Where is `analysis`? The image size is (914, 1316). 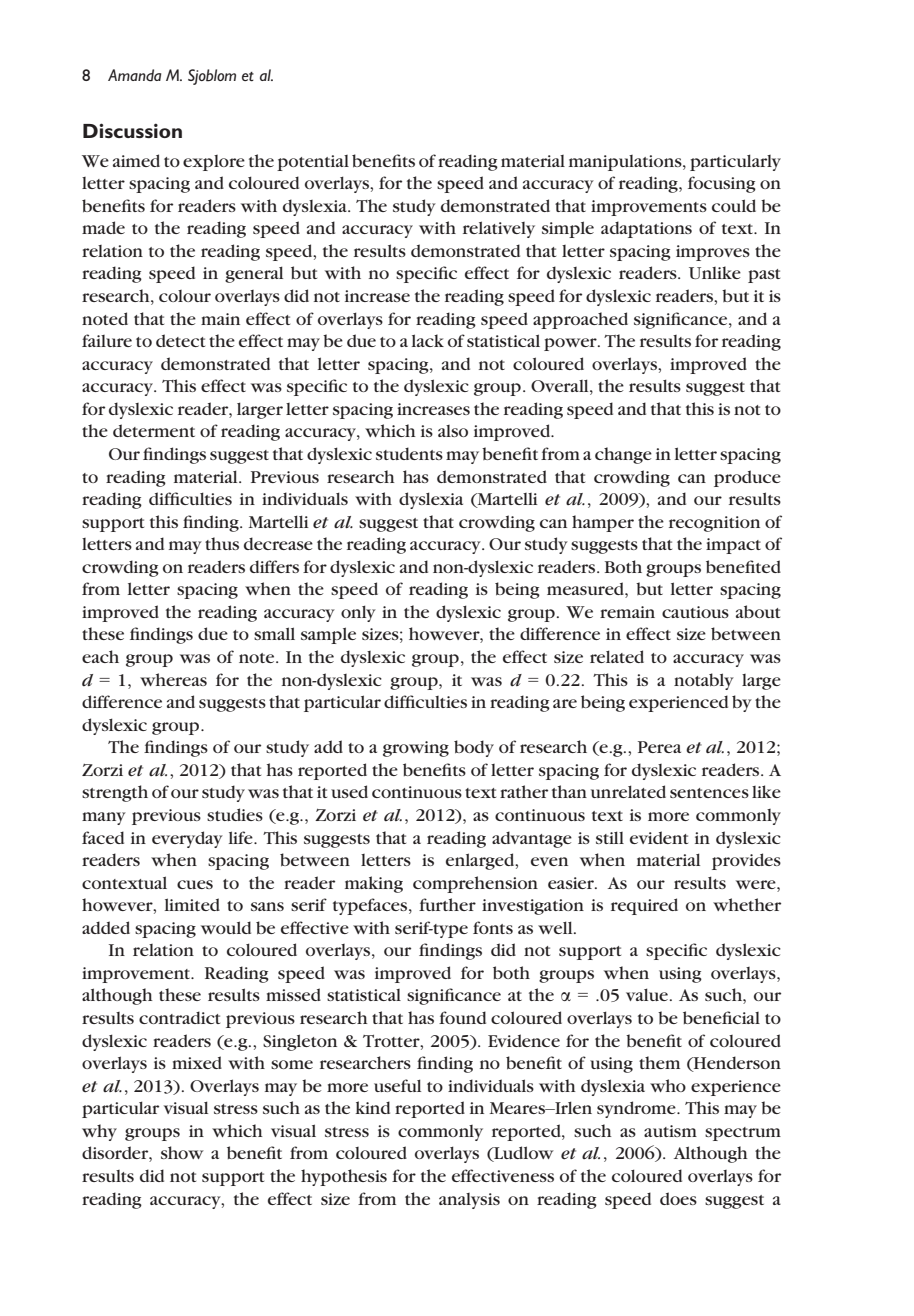
analysis is located at coordinates (469, 1201).
